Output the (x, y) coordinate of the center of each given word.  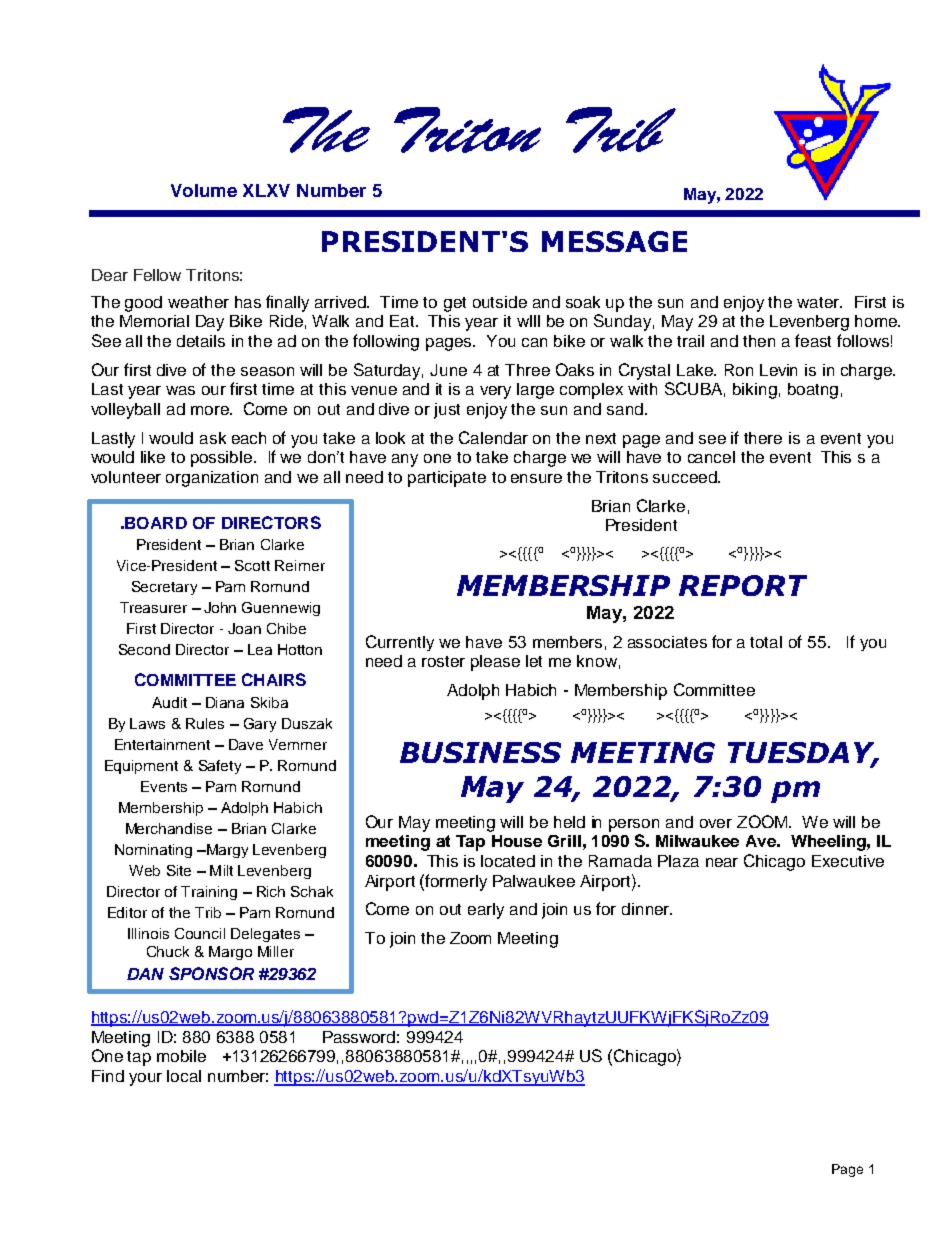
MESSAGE (614, 241)
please (495, 663)
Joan (244, 628)
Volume (204, 190)
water (819, 302)
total (766, 642)
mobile (181, 1056)
